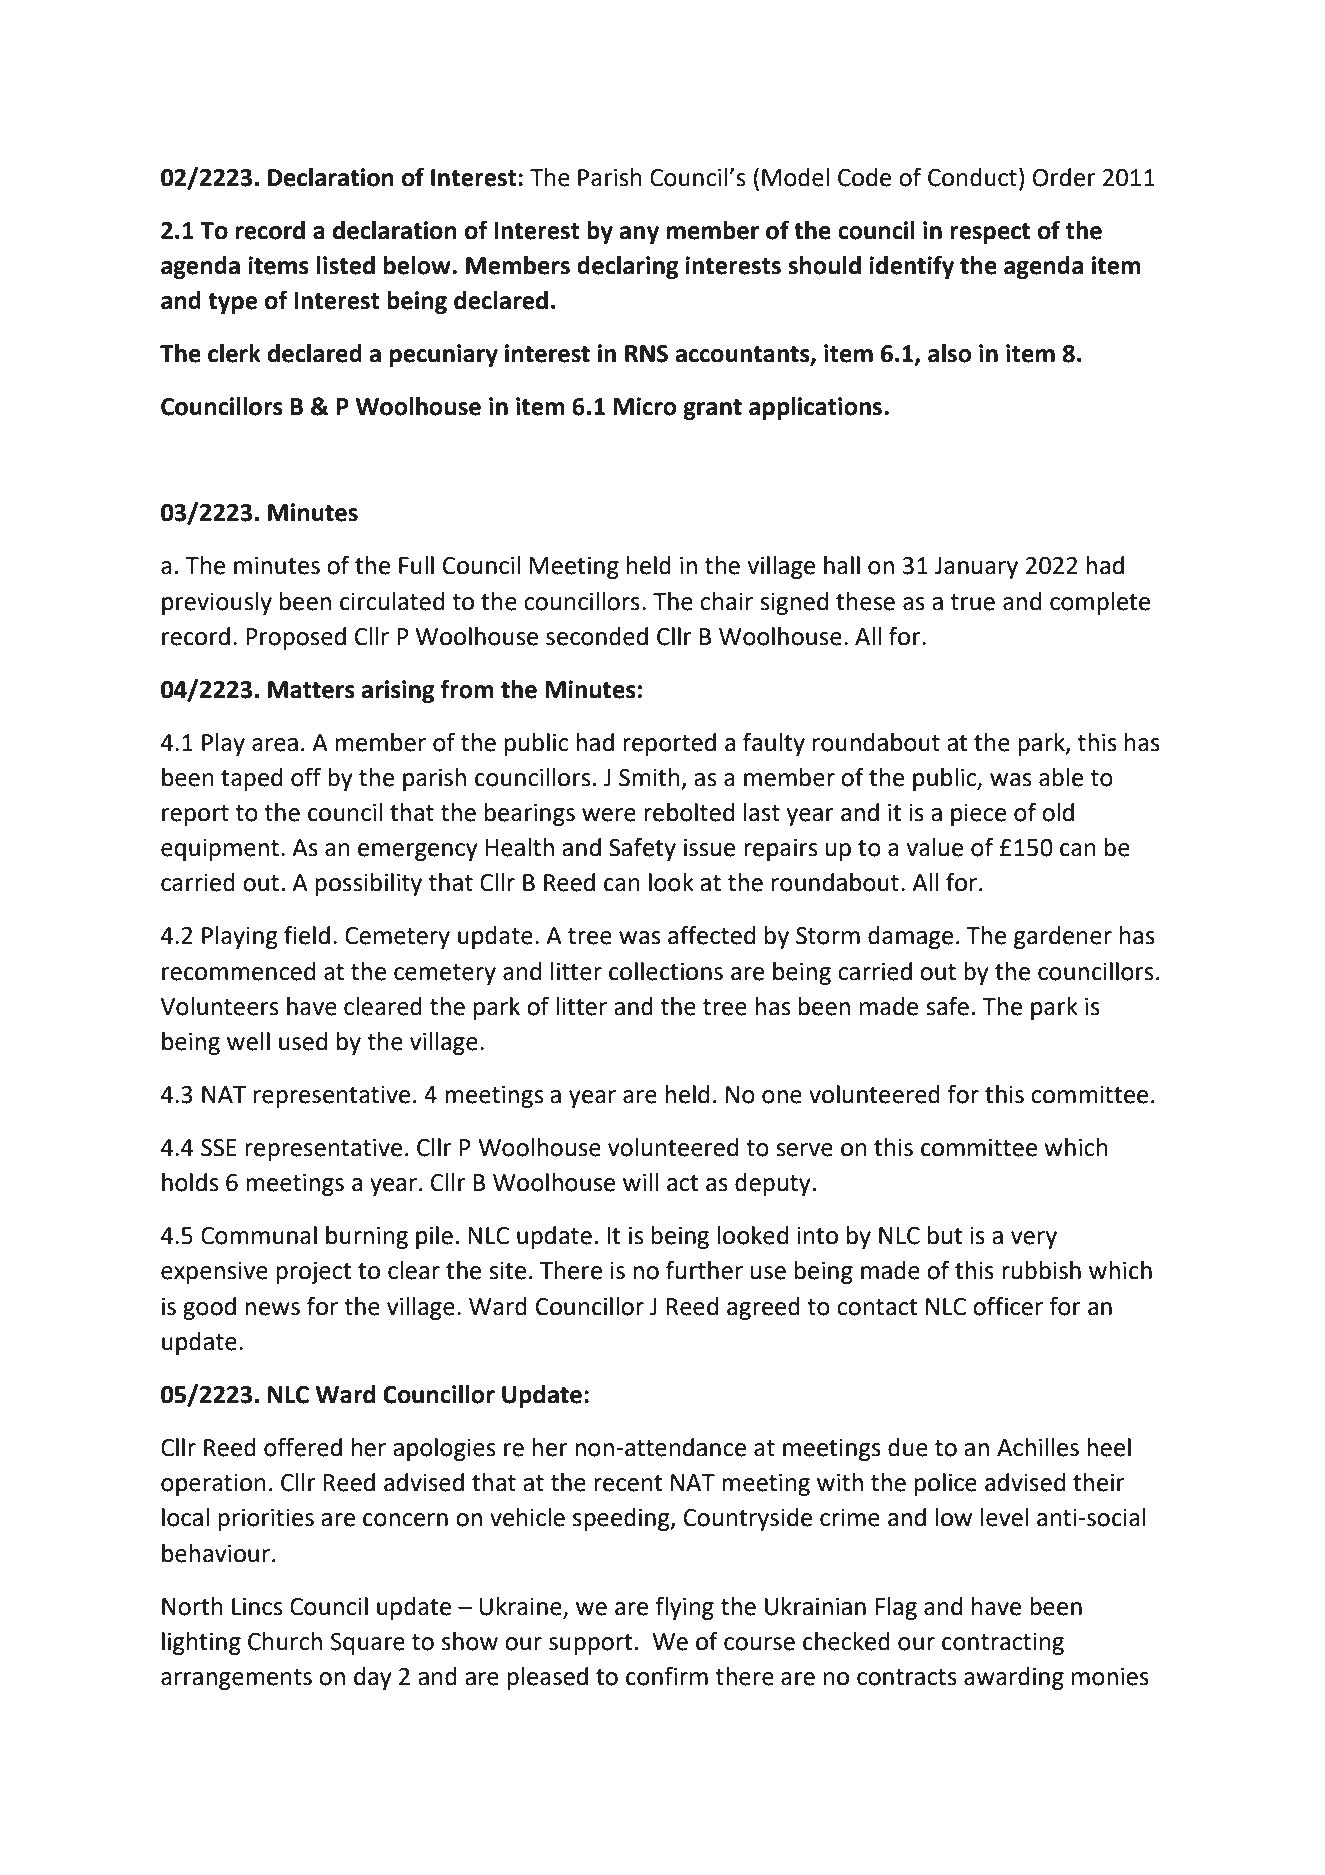 The width and height of the screenshot is (1325, 1875). What do you see at coordinates (1003, 1644) in the screenshot?
I see `contracting` at bounding box center [1003, 1644].
